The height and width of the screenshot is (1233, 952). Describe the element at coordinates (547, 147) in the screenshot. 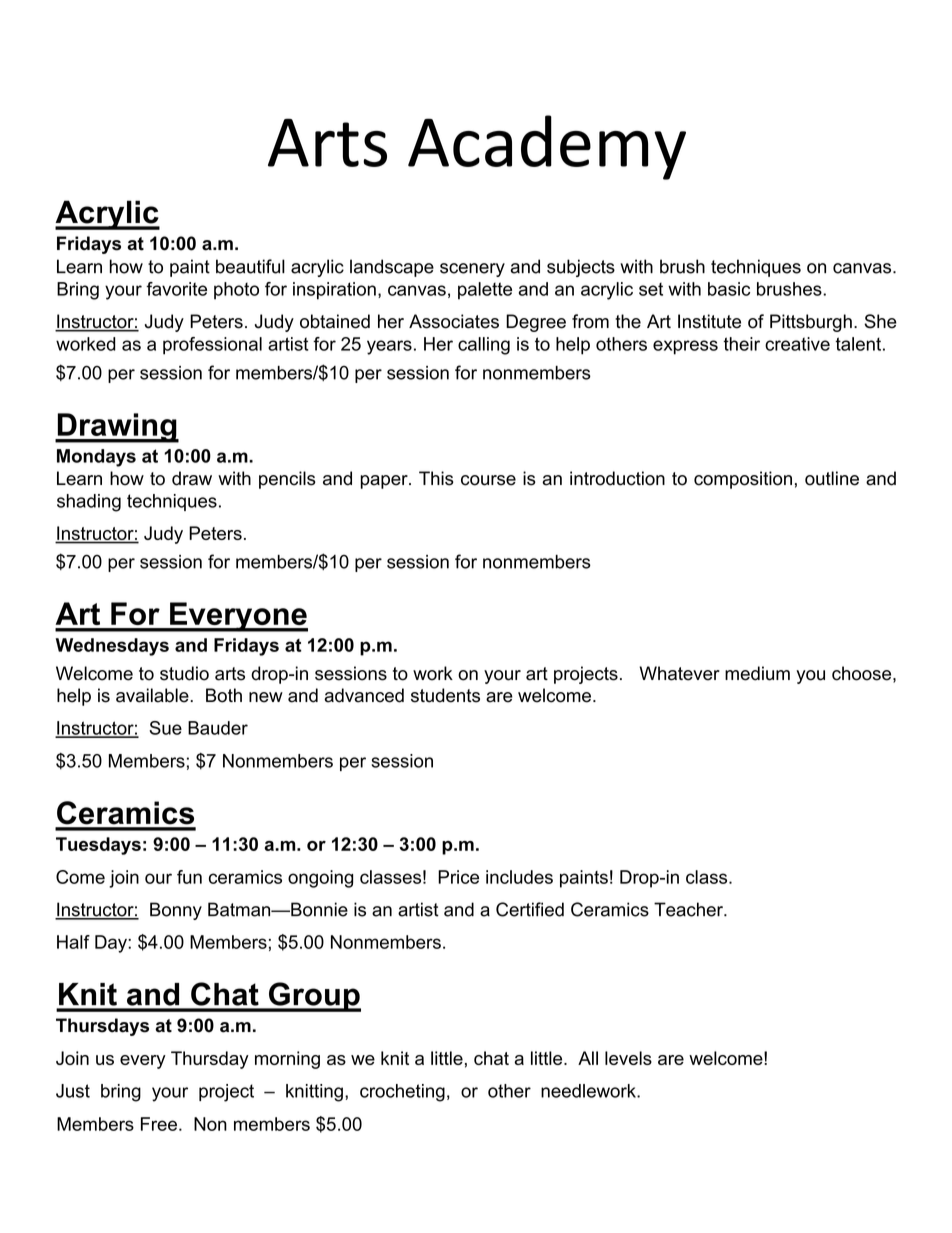

I see `Academy` at that location.
